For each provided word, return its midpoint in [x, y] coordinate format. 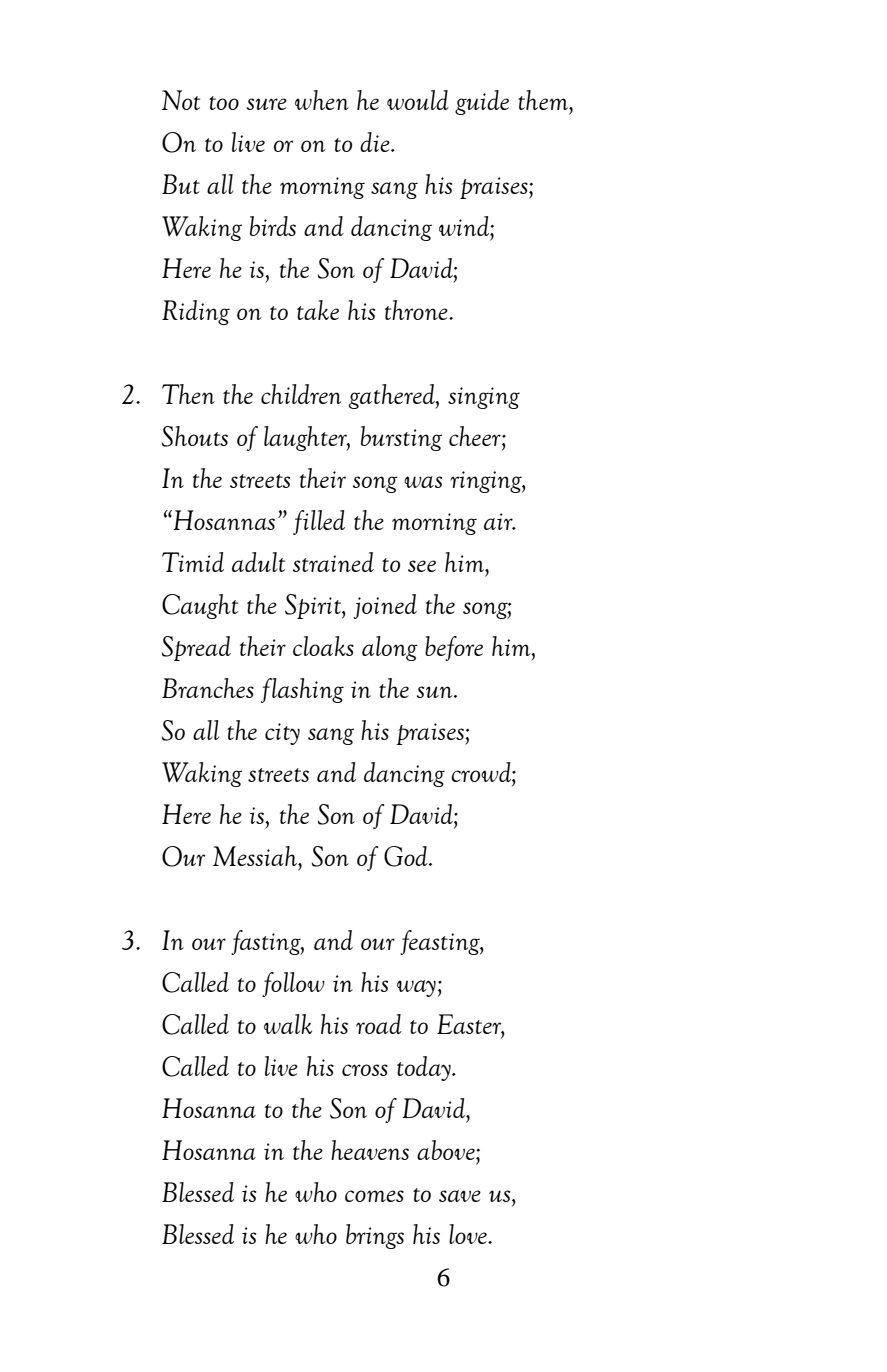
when [322, 100]
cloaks [323, 646]
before [454, 648]
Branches [208, 688]
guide [482, 102]
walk [288, 1024]
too [224, 103]
